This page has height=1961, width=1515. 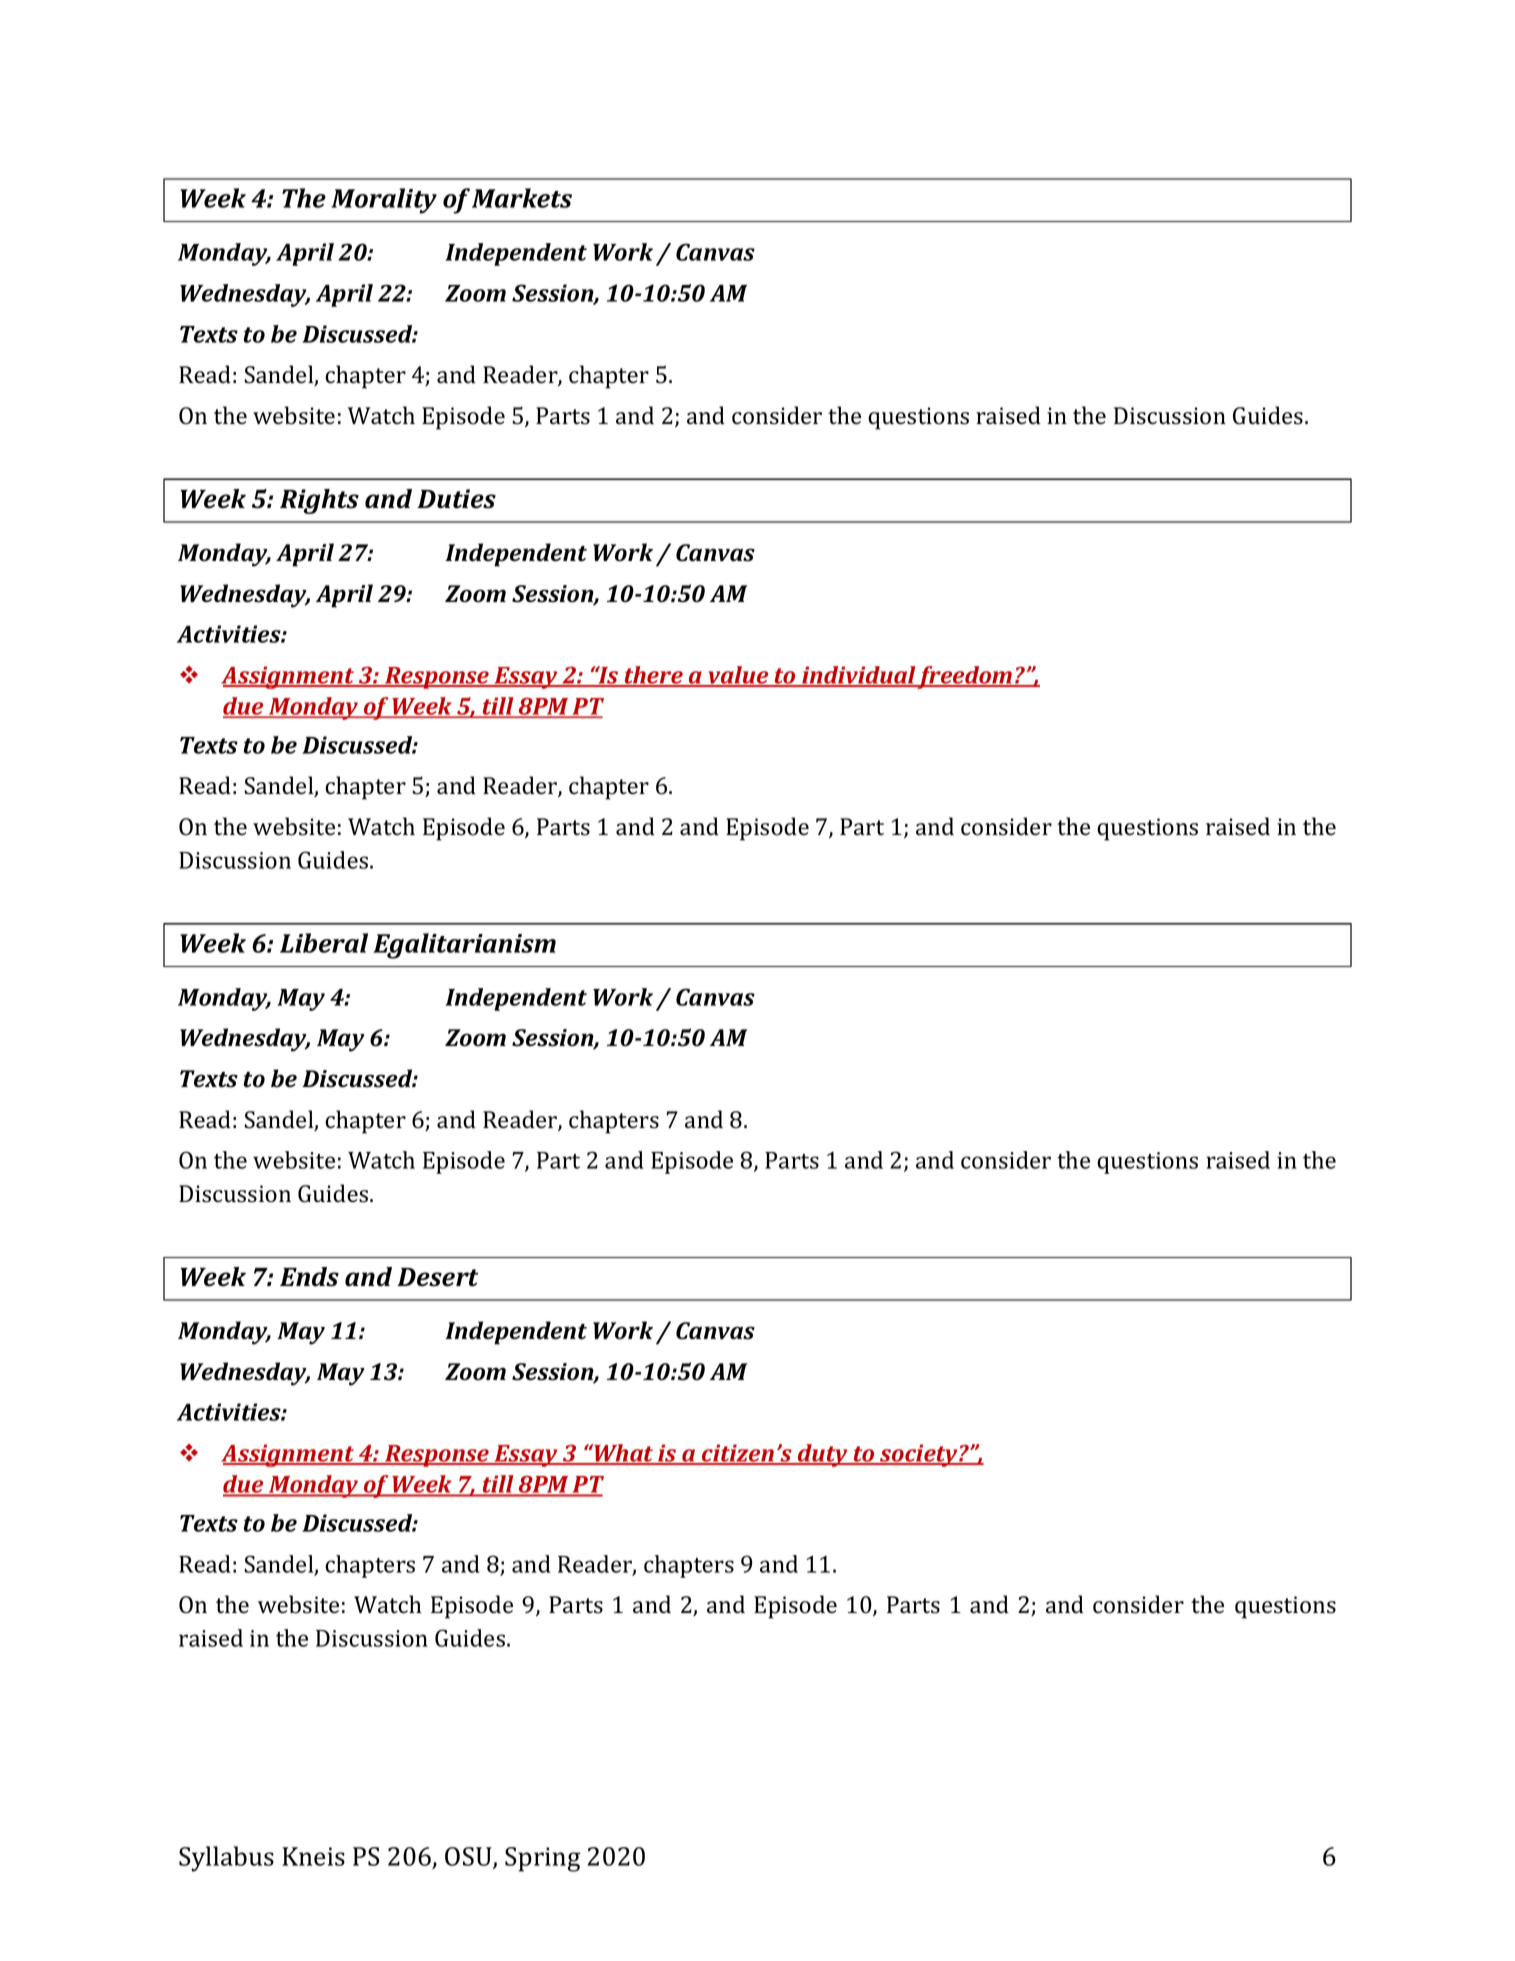 What do you see at coordinates (738, 676) in the page?
I see `value` at bounding box center [738, 676].
